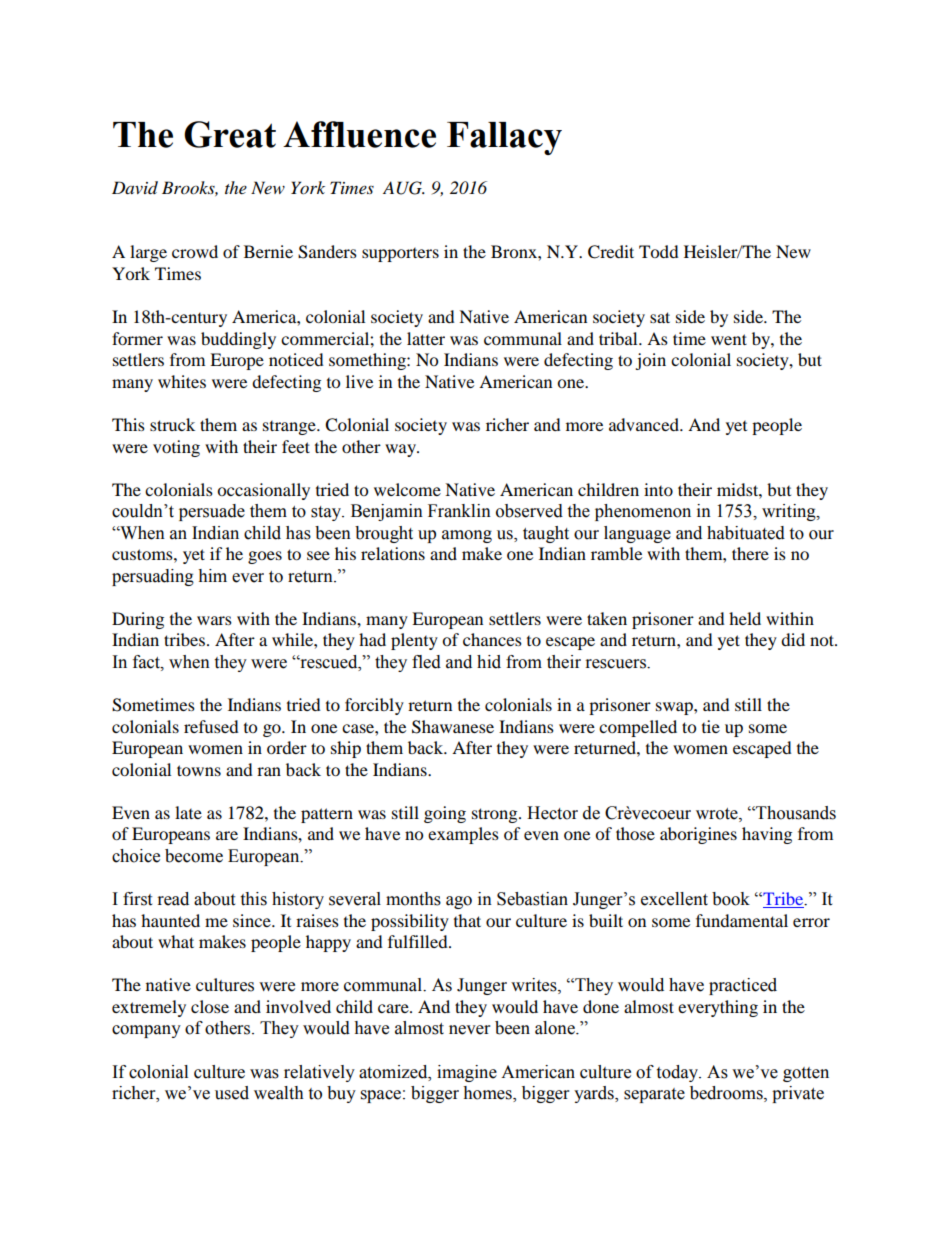 This document has height=1233, width=952. Describe the element at coordinates (214, 620) in the document. I see `wars` at that location.
